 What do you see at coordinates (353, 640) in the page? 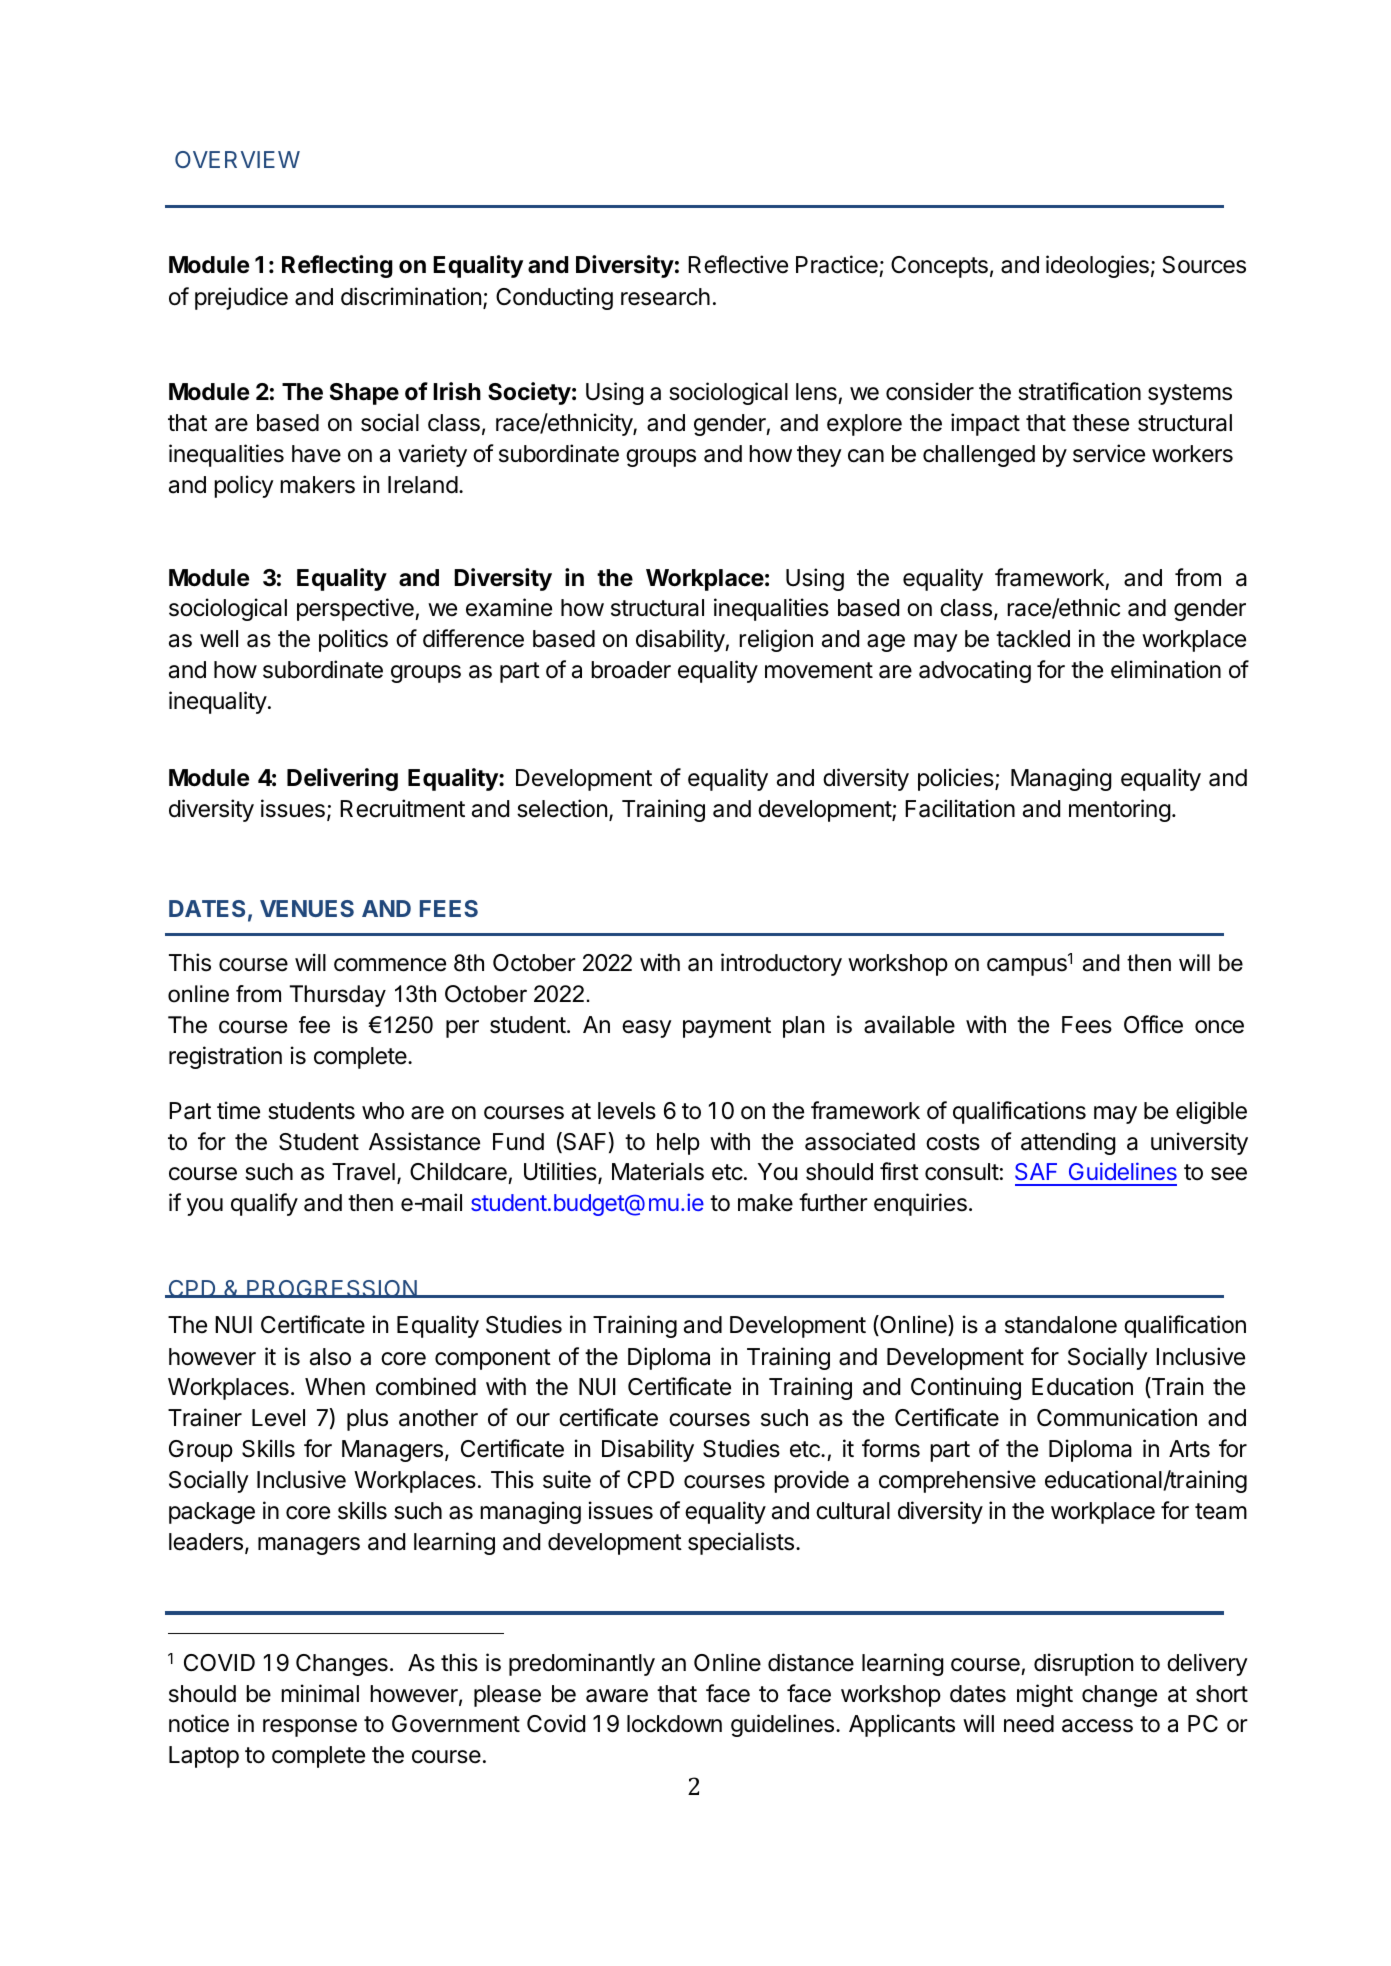
I see `politics` at bounding box center [353, 640].
